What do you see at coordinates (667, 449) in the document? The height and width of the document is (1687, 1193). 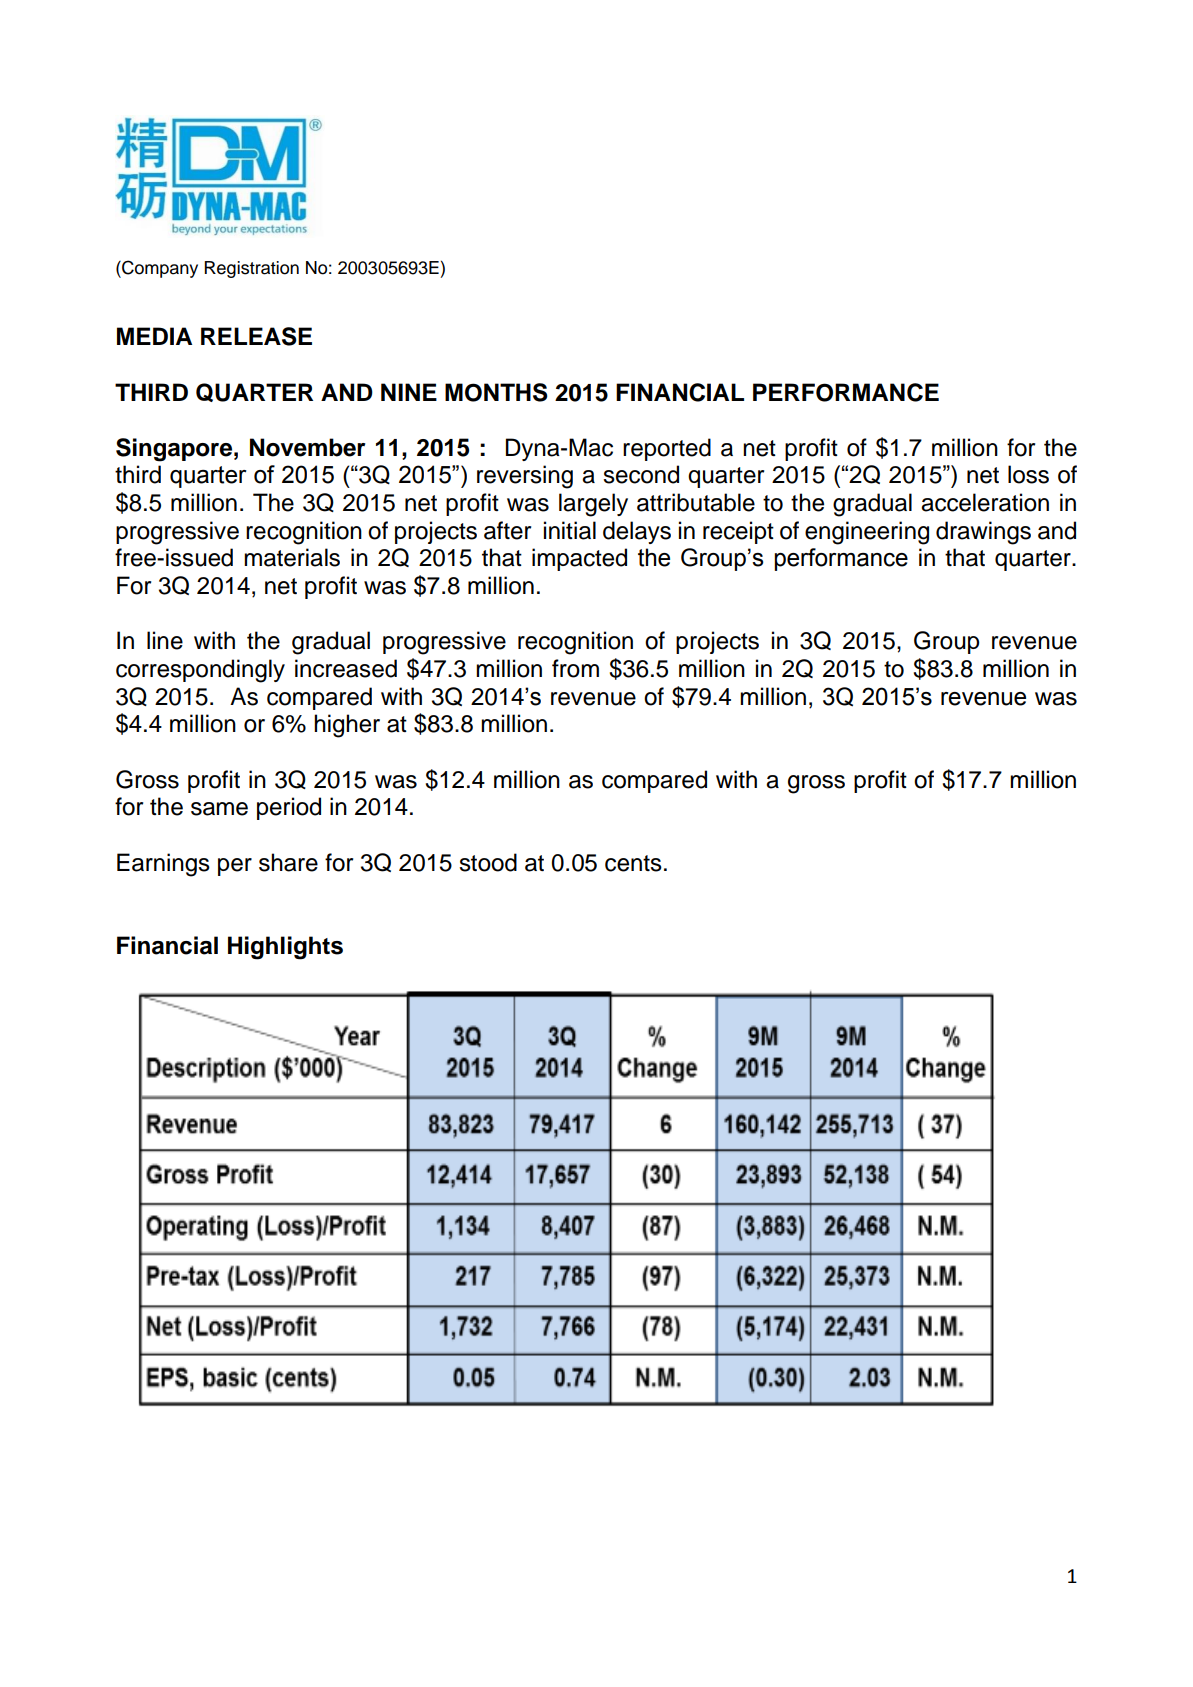 I see `reported` at bounding box center [667, 449].
